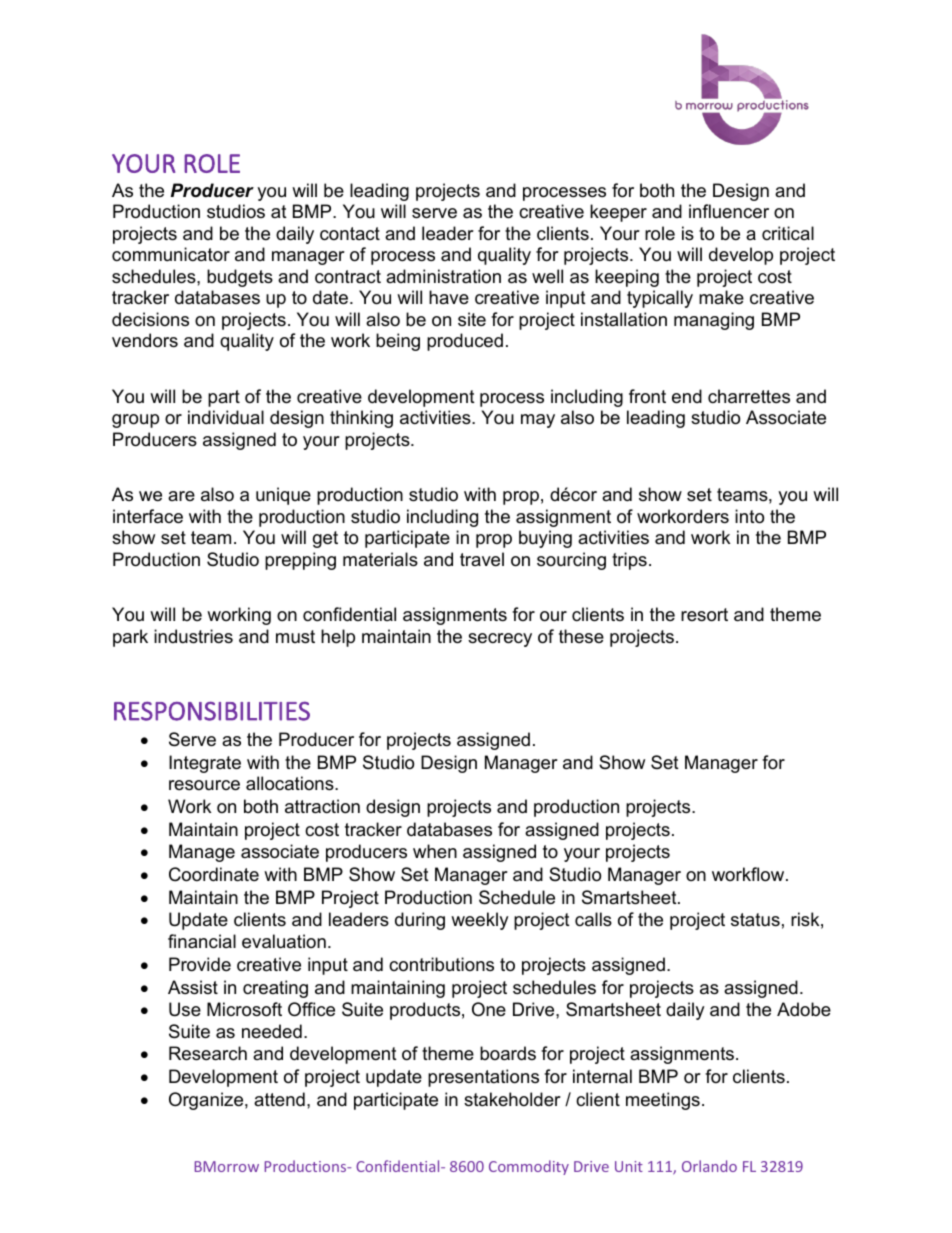  I want to click on influencer, so click(729, 211).
